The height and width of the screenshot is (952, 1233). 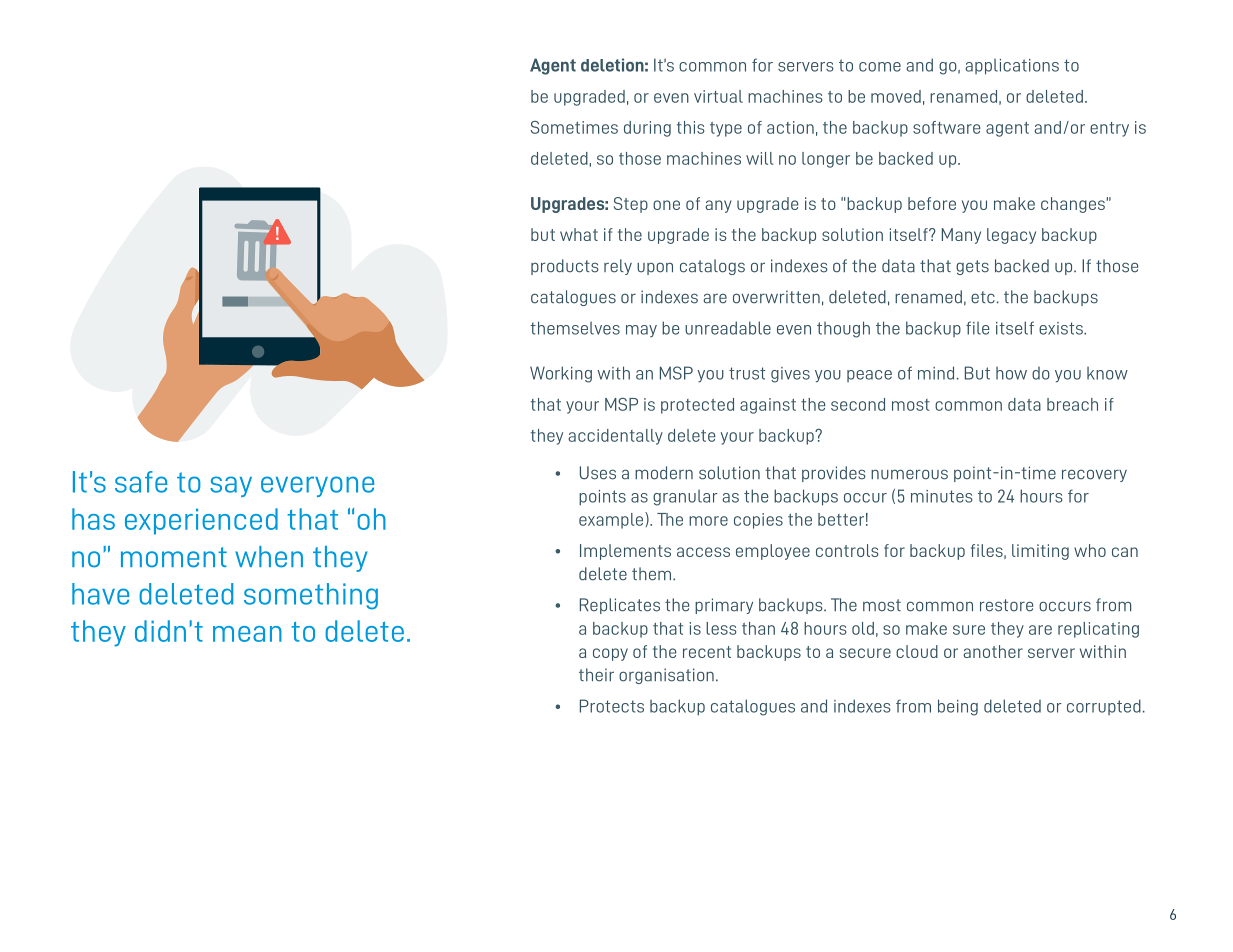 What do you see at coordinates (1012, 67) in the screenshot?
I see `applications` at bounding box center [1012, 67].
